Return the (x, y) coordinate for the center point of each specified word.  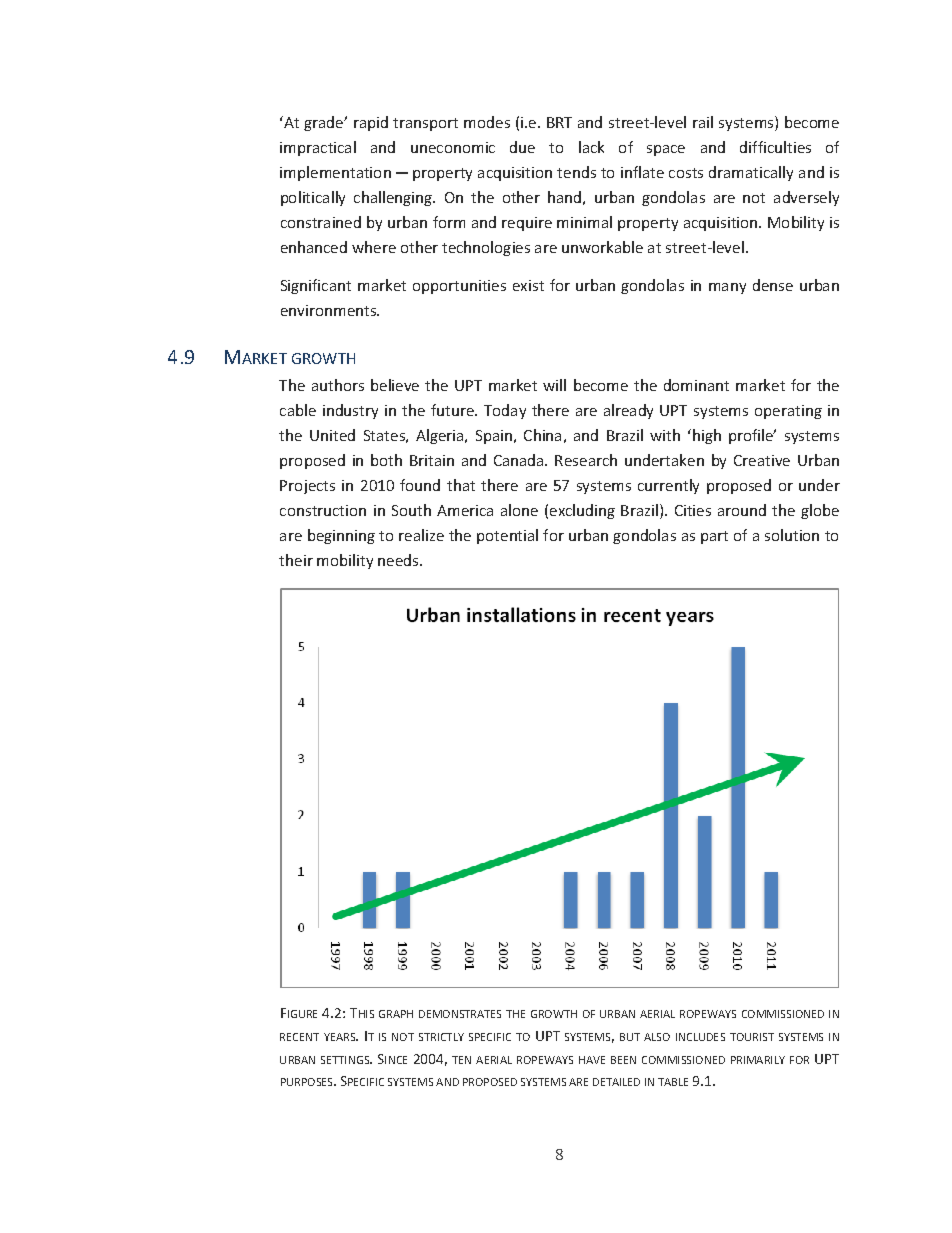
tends (576, 172)
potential (507, 536)
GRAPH (396, 1014)
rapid (371, 123)
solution (792, 535)
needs (399, 560)
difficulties (775, 147)
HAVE (592, 1060)
